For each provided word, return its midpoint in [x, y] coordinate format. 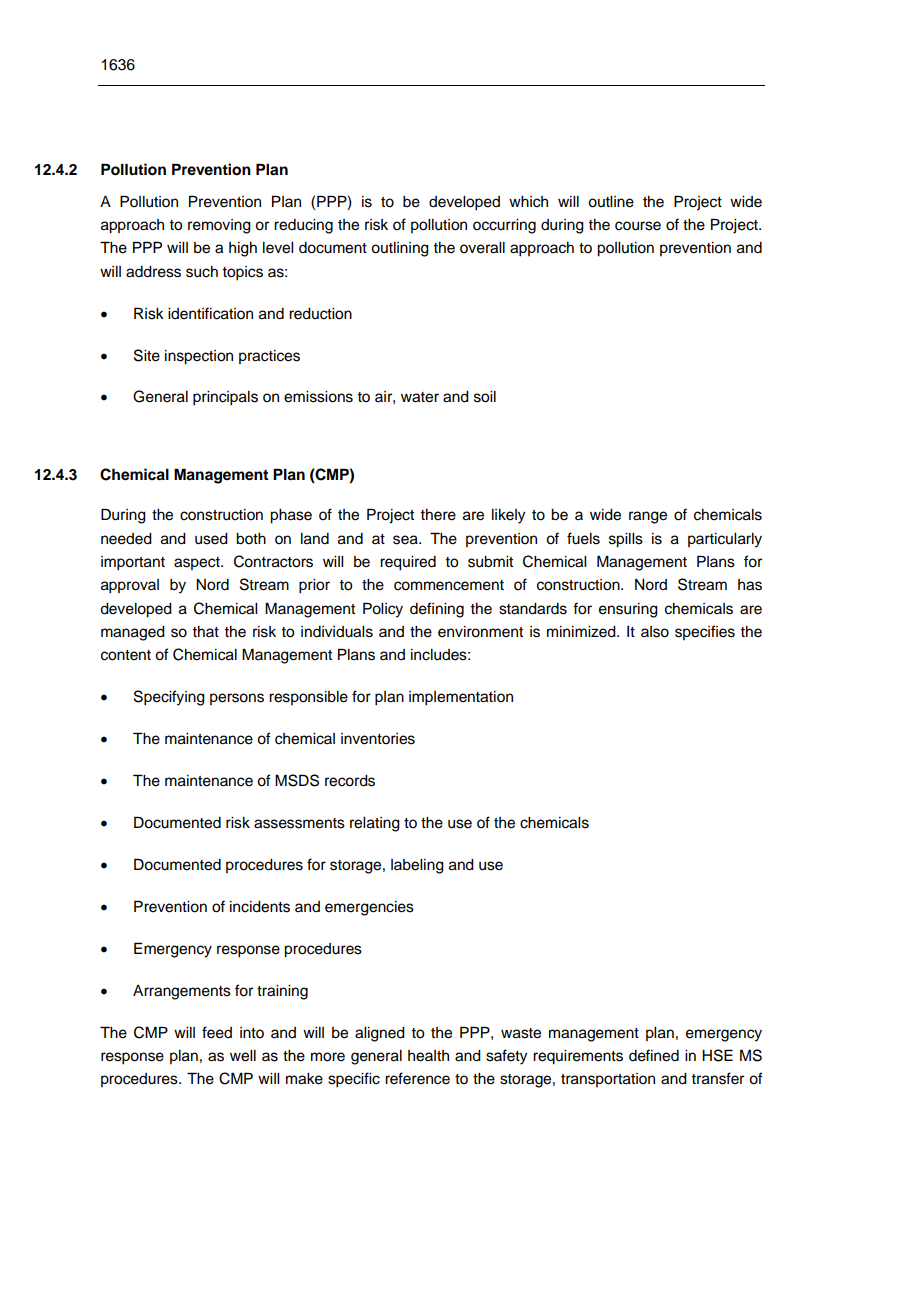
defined [654, 1055]
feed [217, 1032]
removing [219, 226]
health [428, 1056]
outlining [400, 249]
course [638, 226]
